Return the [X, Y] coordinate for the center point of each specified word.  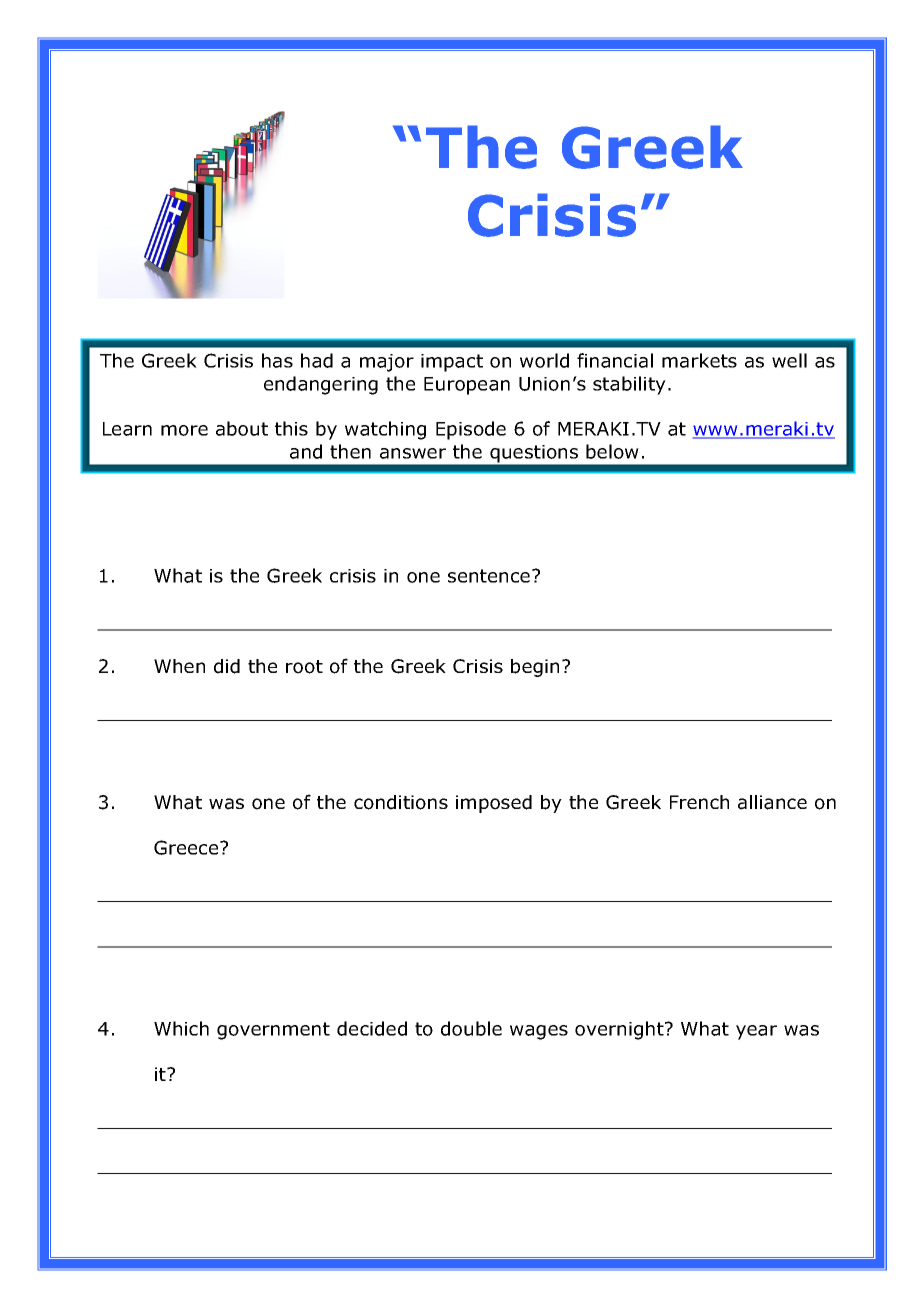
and [306, 451]
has [277, 360]
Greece [187, 847]
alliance [772, 802]
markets [699, 360]
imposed [494, 804]
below [612, 451]
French [699, 802]
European [467, 386]
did [227, 666]
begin [535, 668]
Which [181, 1028]
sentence [490, 576]
